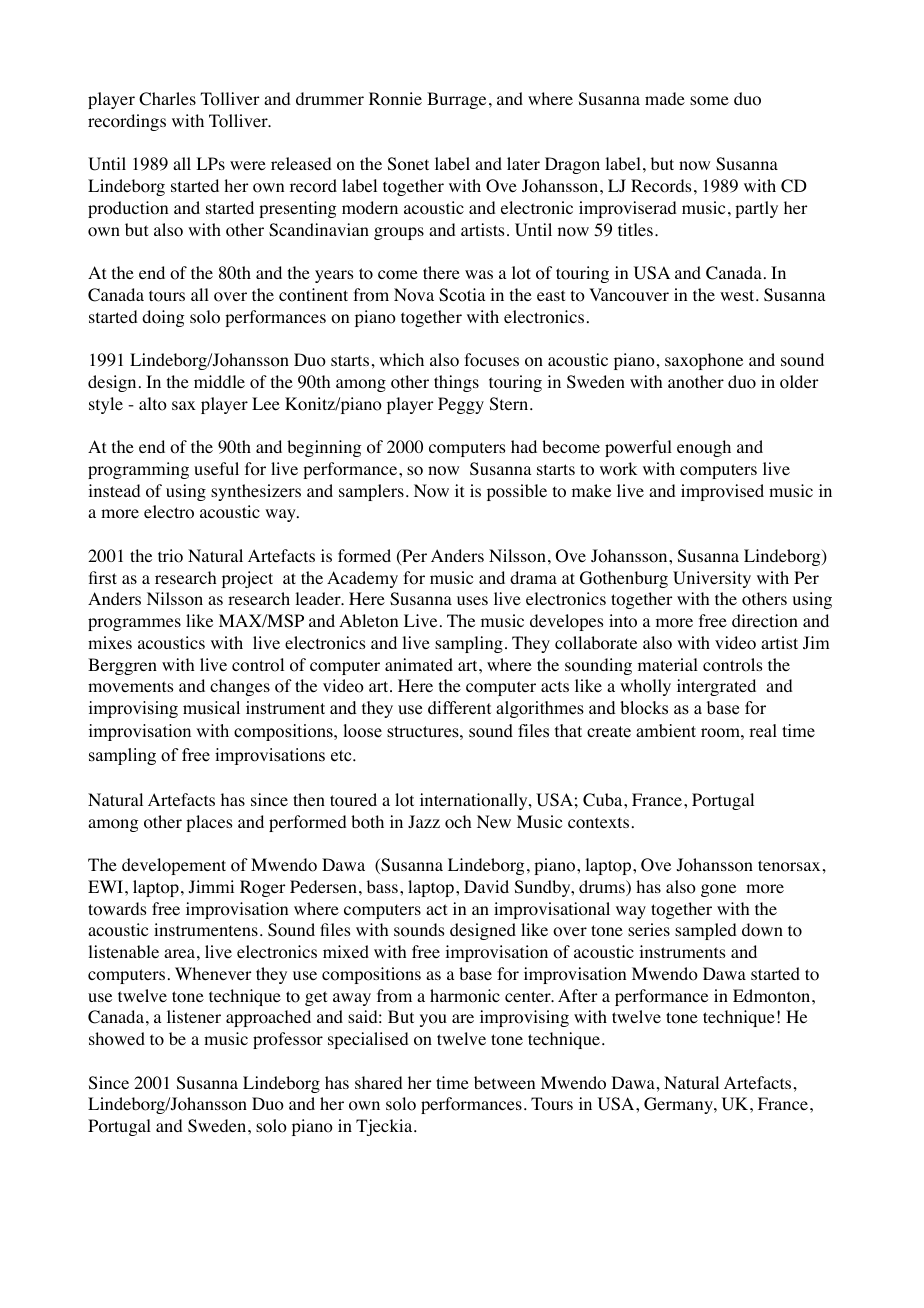 The height and width of the screenshot is (1308, 924). Describe the element at coordinates (134, 624) in the screenshot. I see `programmes` at that location.
